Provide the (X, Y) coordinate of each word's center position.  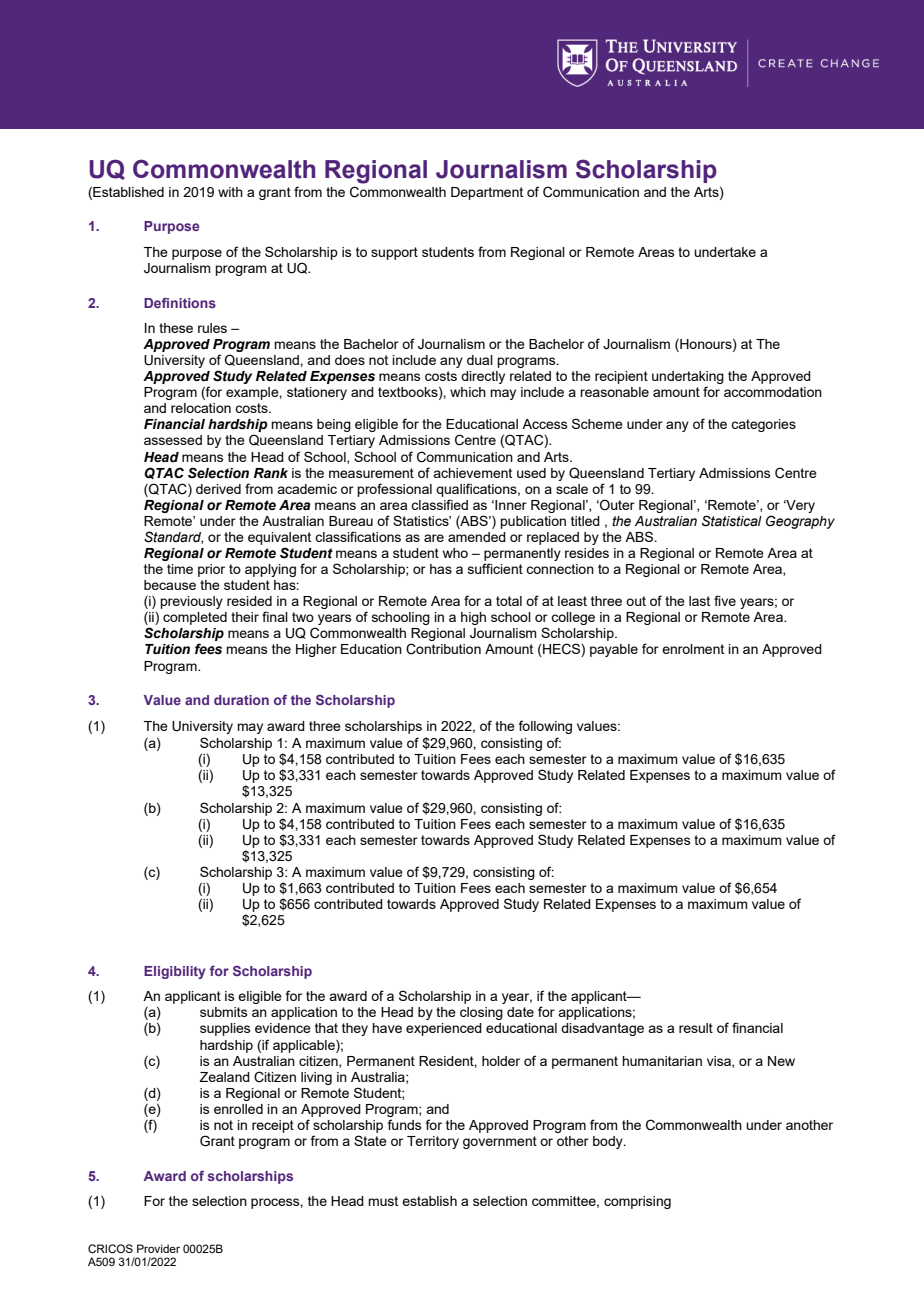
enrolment (693, 649)
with (230, 192)
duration (241, 700)
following (545, 727)
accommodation (773, 392)
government (500, 1142)
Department (487, 193)
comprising (637, 1202)
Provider (158, 1248)
